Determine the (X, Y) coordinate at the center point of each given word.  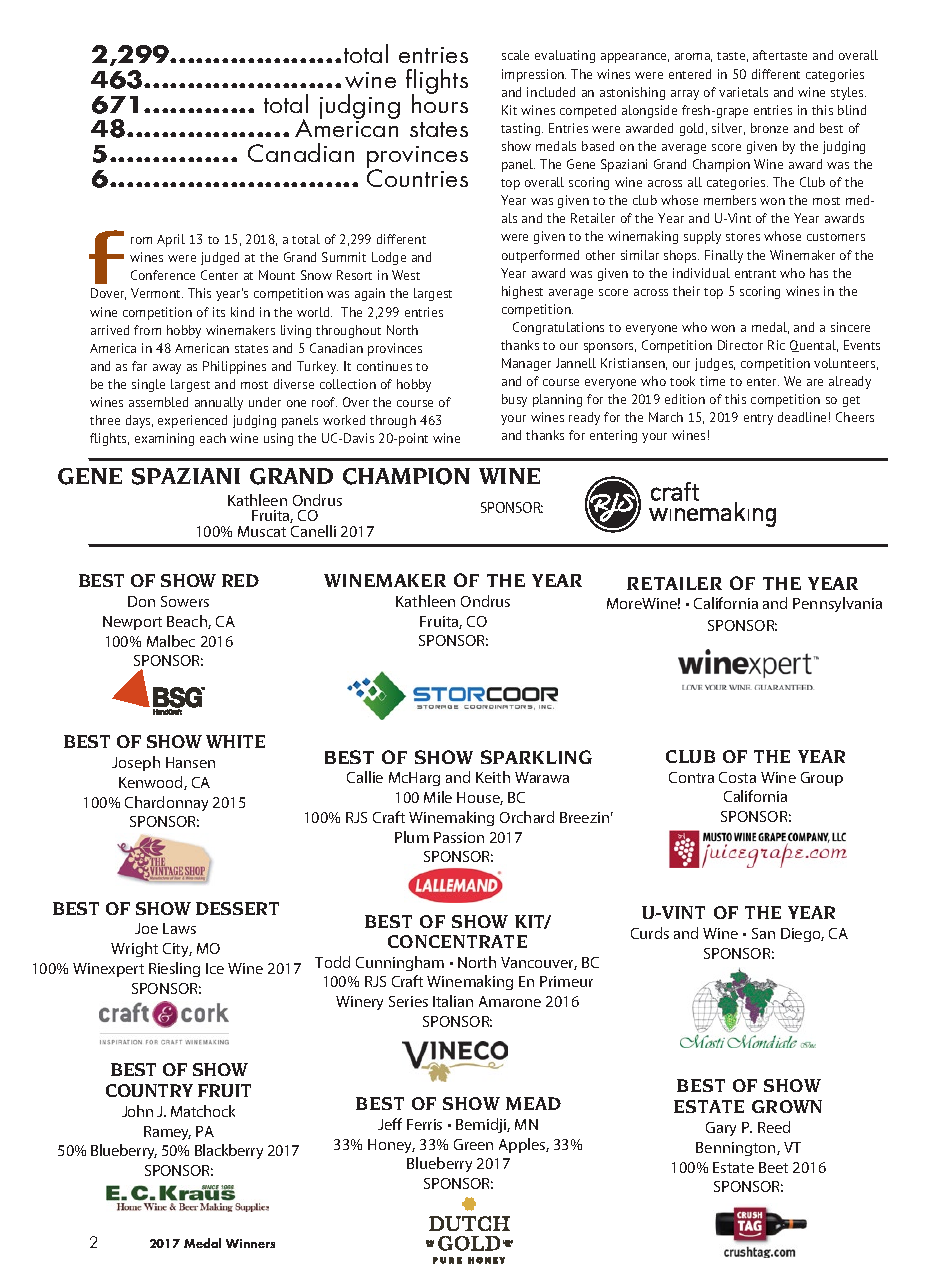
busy (514, 400)
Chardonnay (166, 803)
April (171, 240)
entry (758, 419)
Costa (737, 777)
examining (164, 439)
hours (440, 102)
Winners (250, 1243)
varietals (743, 92)
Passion (459, 837)
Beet (773, 1167)
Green (473, 1144)
